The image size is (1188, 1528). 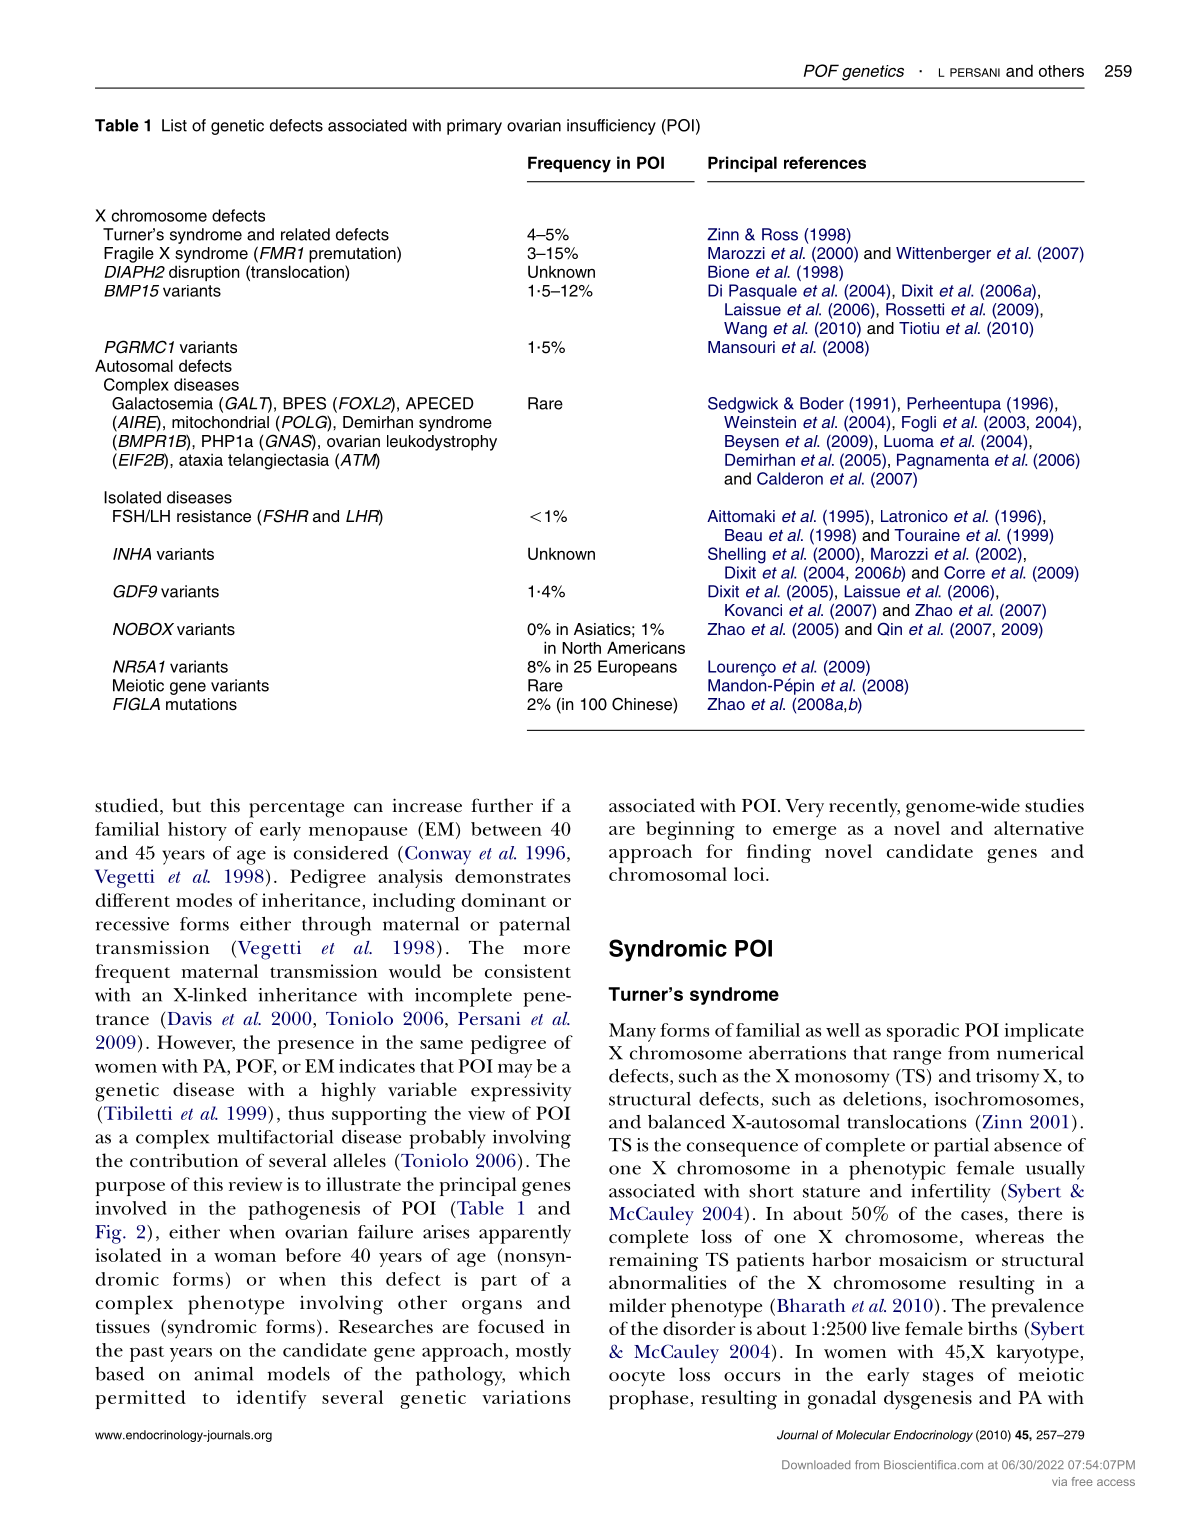 What do you see at coordinates (569, 164) in the screenshot?
I see `Frequency` at bounding box center [569, 164].
